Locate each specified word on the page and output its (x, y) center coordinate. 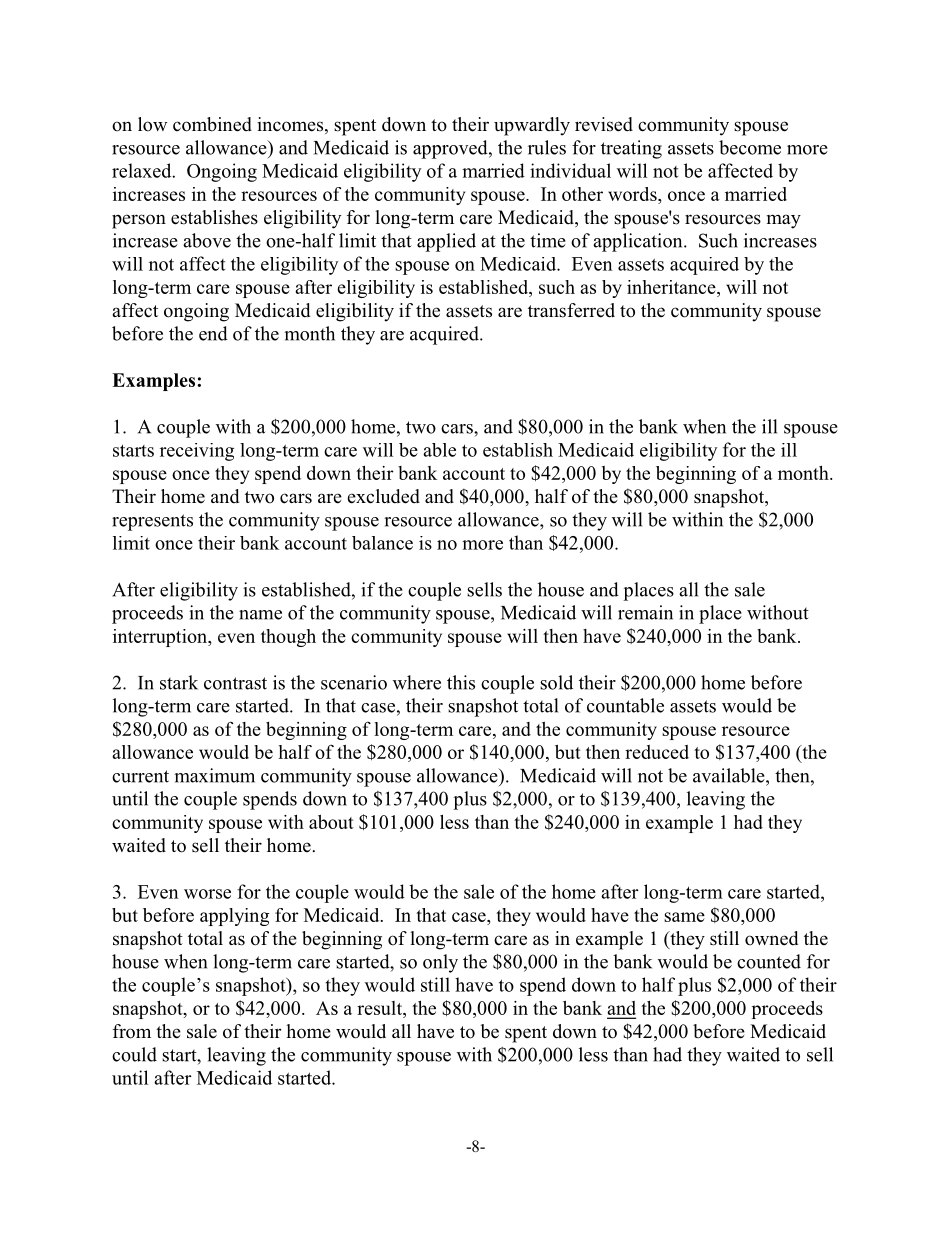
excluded (383, 496)
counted (769, 961)
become (750, 147)
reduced (657, 752)
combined (212, 124)
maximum (214, 775)
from (132, 1031)
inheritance (672, 287)
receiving (197, 452)
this (461, 682)
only (440, 963)
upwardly (532, 126)
